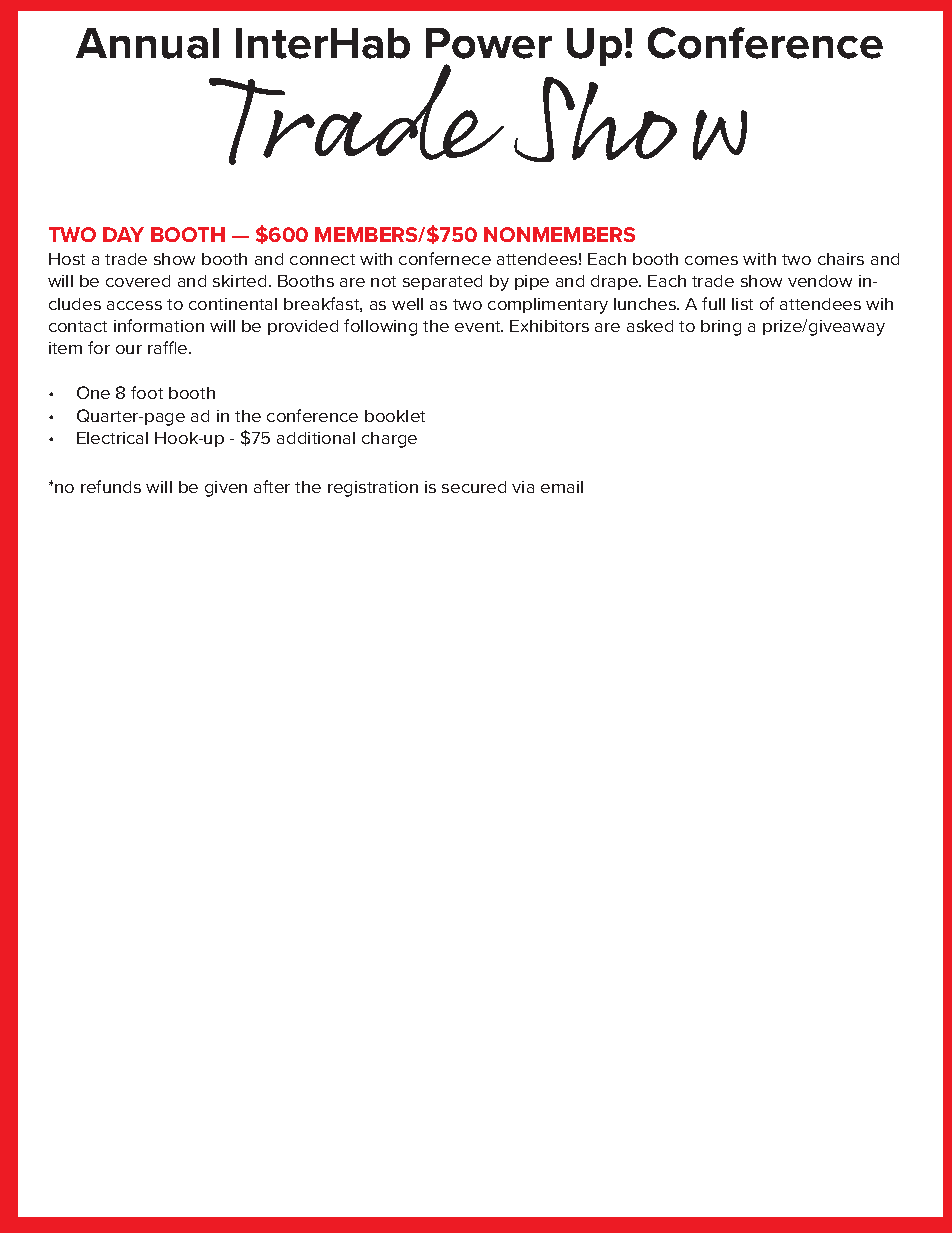  I want to click on drape, so click(615, 282).
